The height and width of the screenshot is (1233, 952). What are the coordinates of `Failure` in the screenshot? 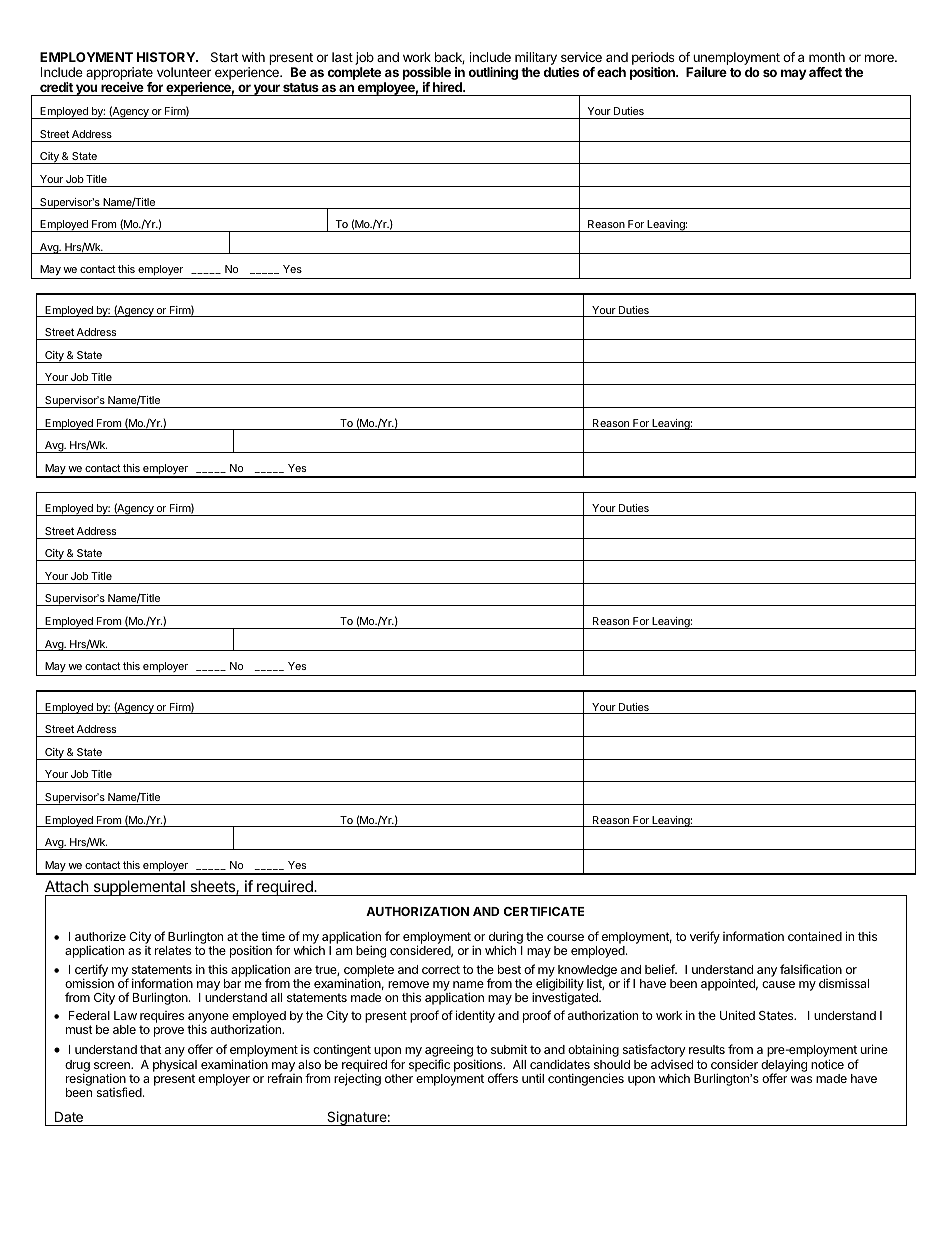 It's located at (706, 72).
